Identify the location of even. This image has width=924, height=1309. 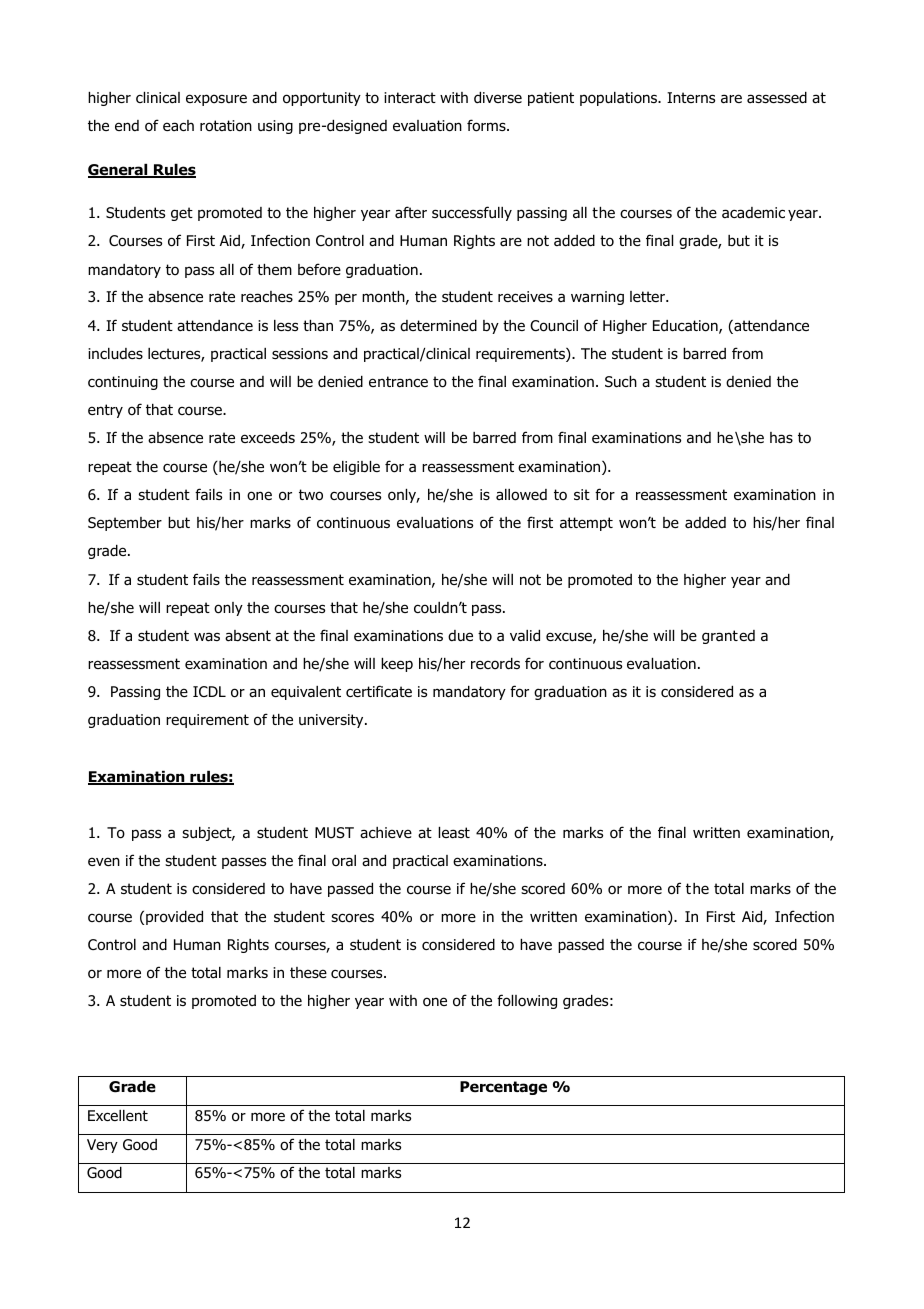
(104, 861).
